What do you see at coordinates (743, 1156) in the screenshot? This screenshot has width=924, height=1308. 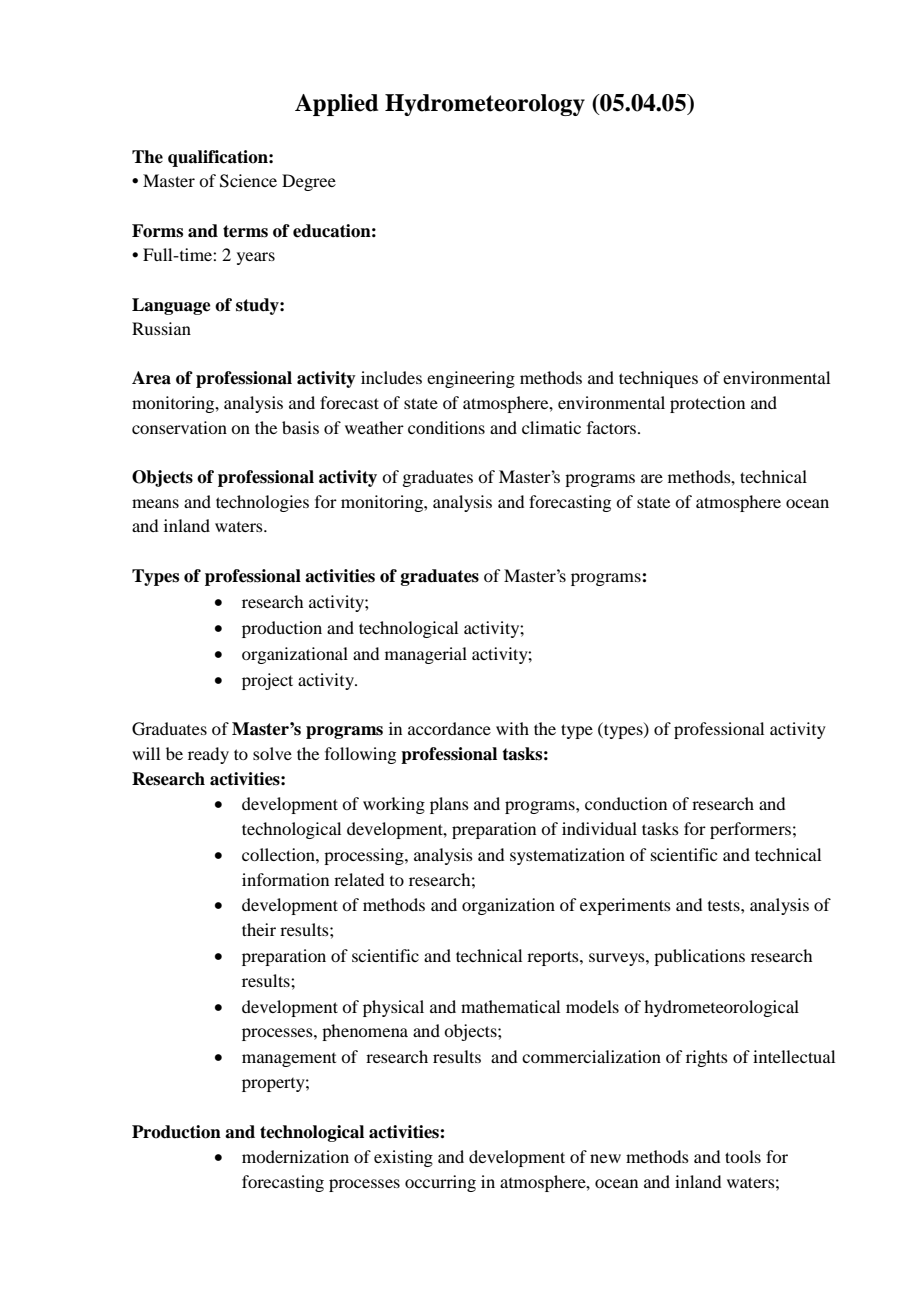 I see `tools` at bounding box center [743, 1156].
